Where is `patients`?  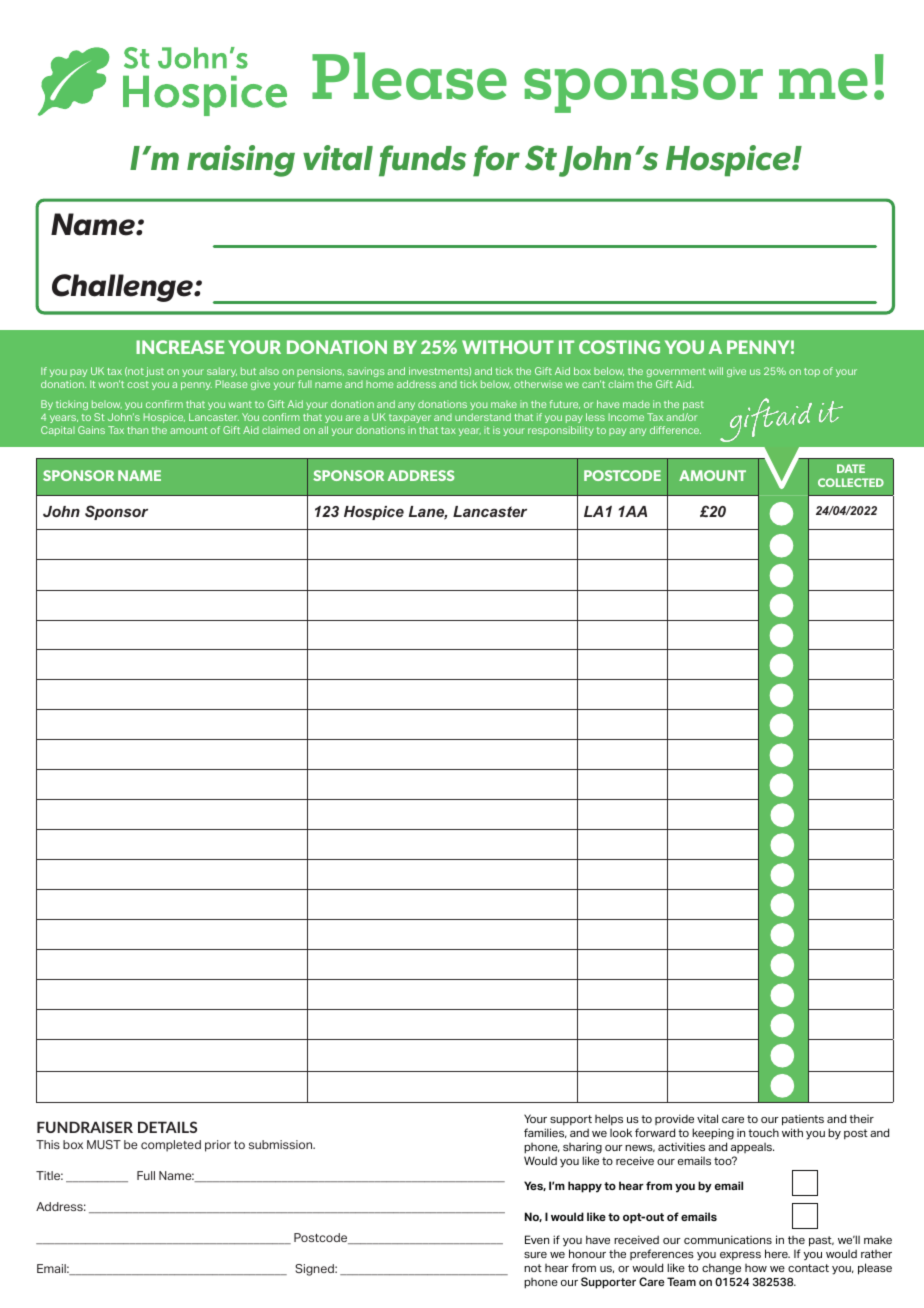
patients is located at coordinates (803, 1120).
